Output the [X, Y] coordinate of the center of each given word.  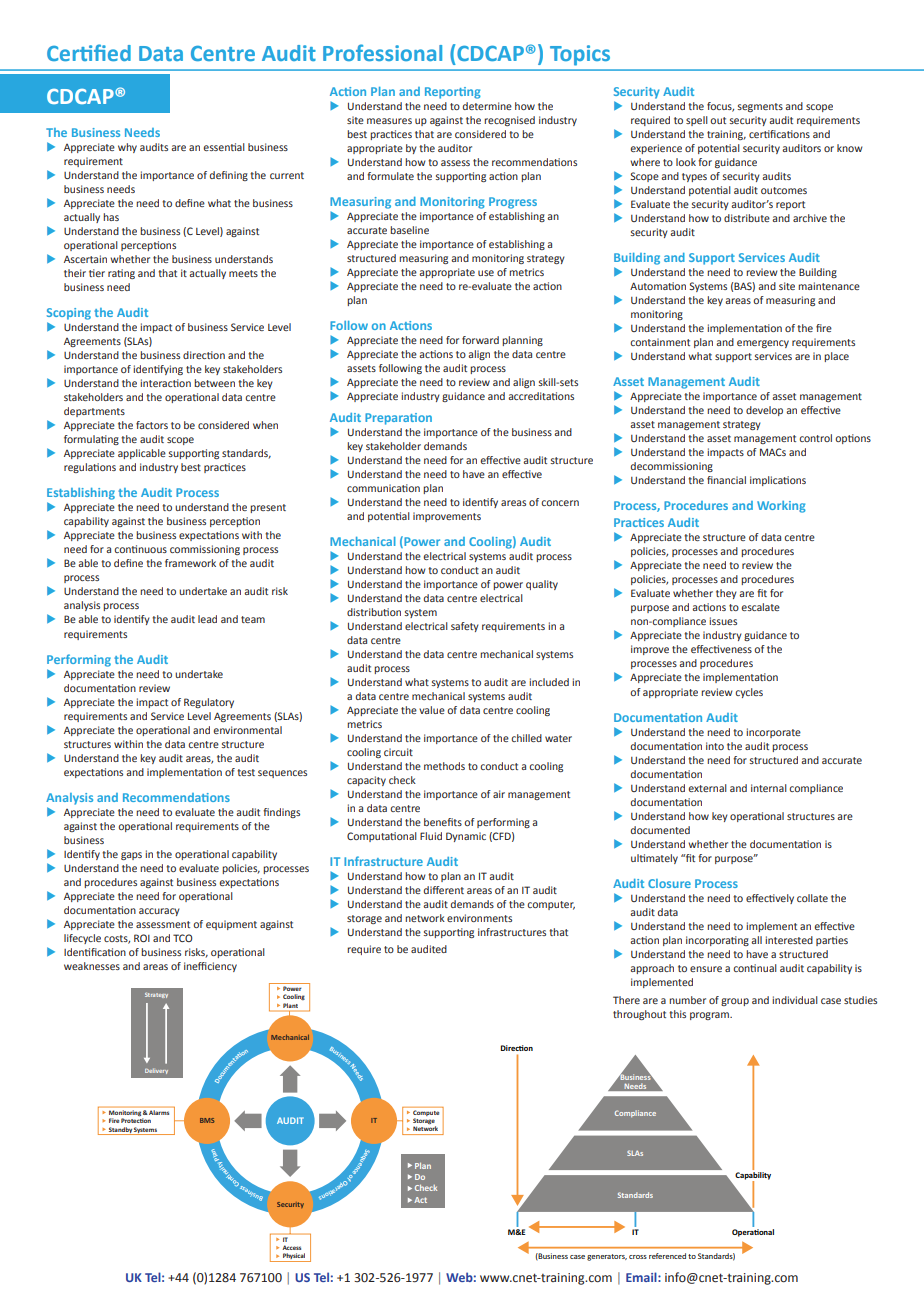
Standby [120, 1131]
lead [207, 619]
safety [465, 627]
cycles [749, 693]
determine [487, 106]
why [127, 148]
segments [760, 107]
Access [291, 1247]
